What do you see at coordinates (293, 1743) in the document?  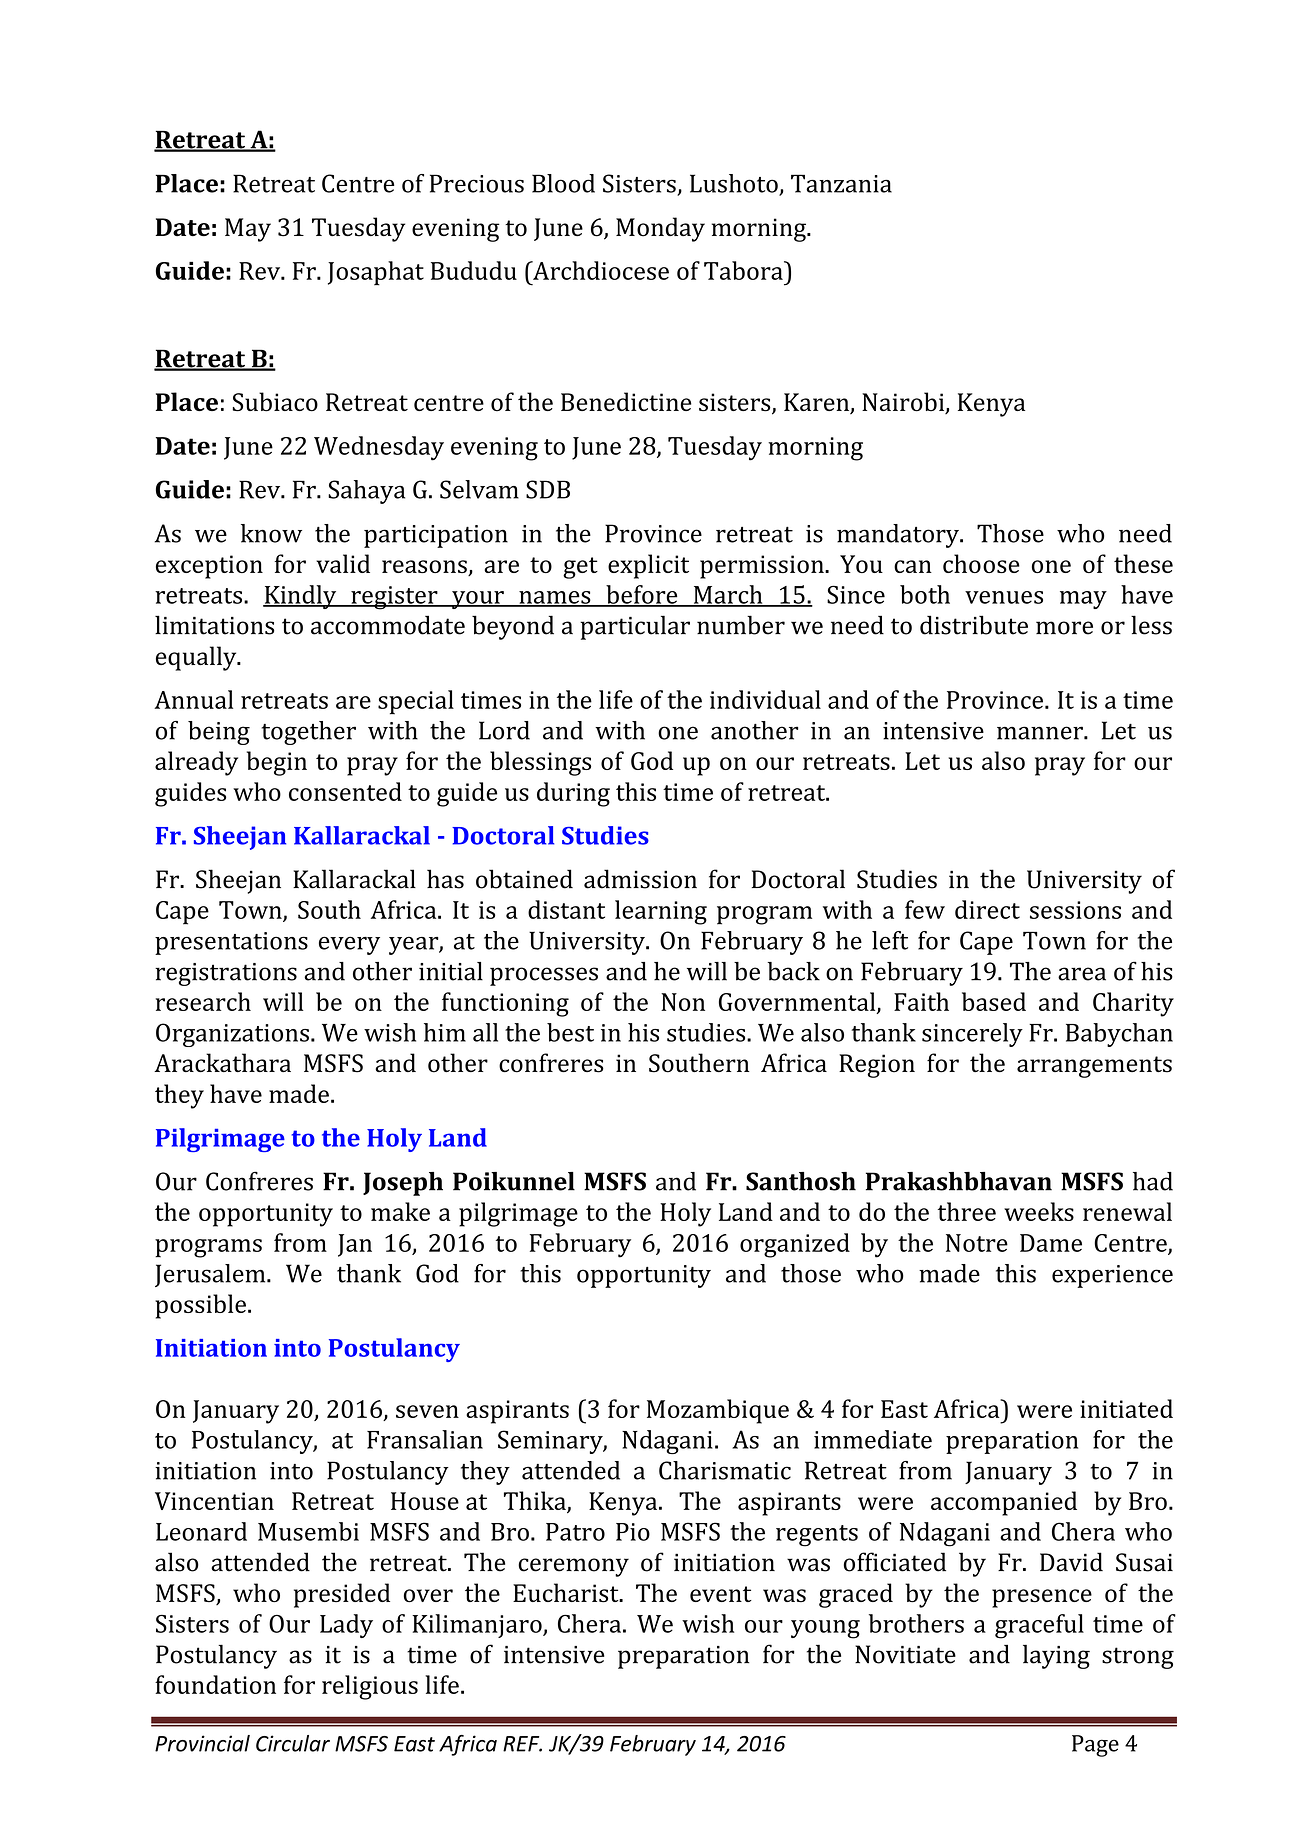 I see `Circular` at bounding box center [293, 1743].
